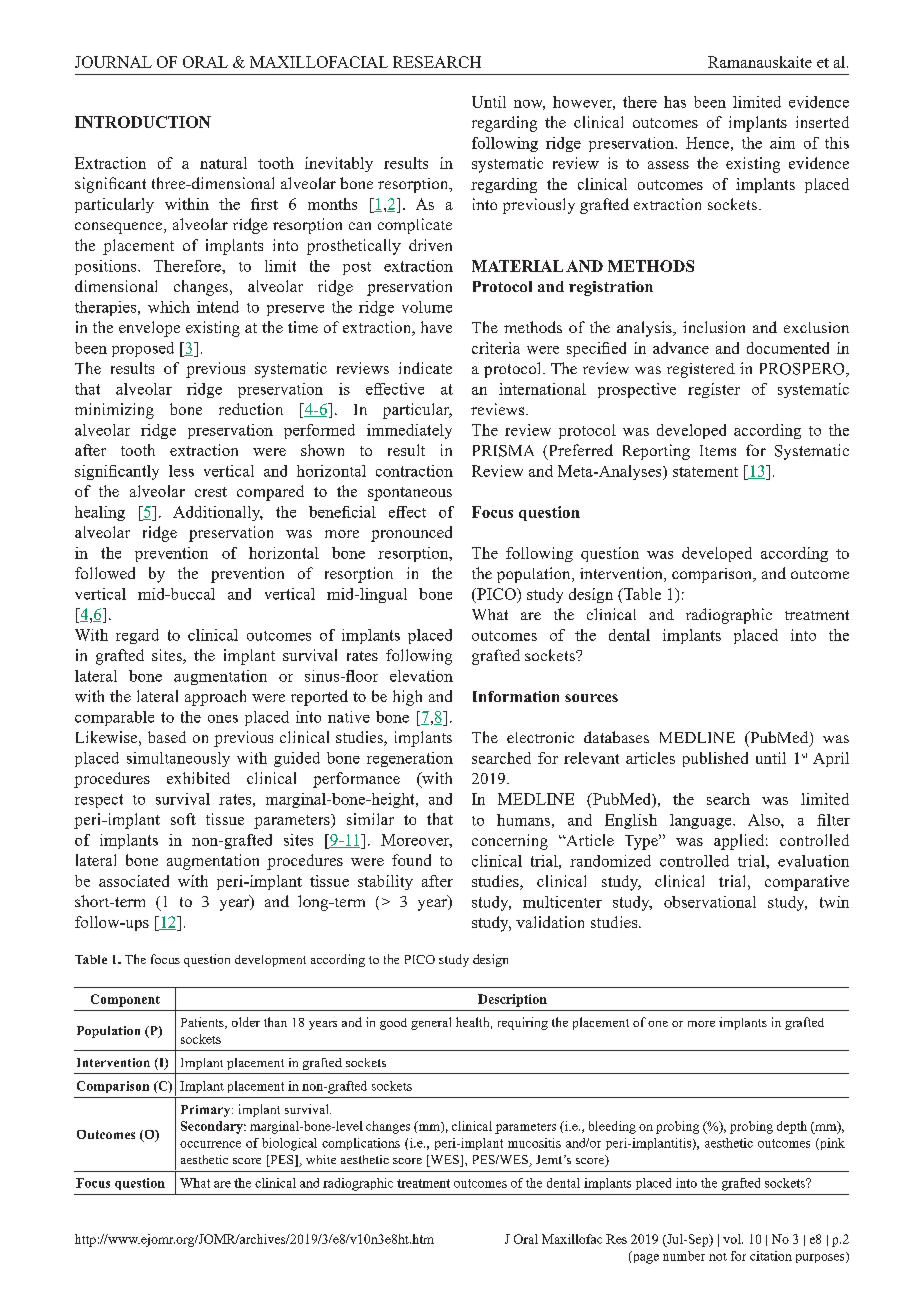  Describe the element at coordinates (215, 698) in the page. I see `approach` at that location.
